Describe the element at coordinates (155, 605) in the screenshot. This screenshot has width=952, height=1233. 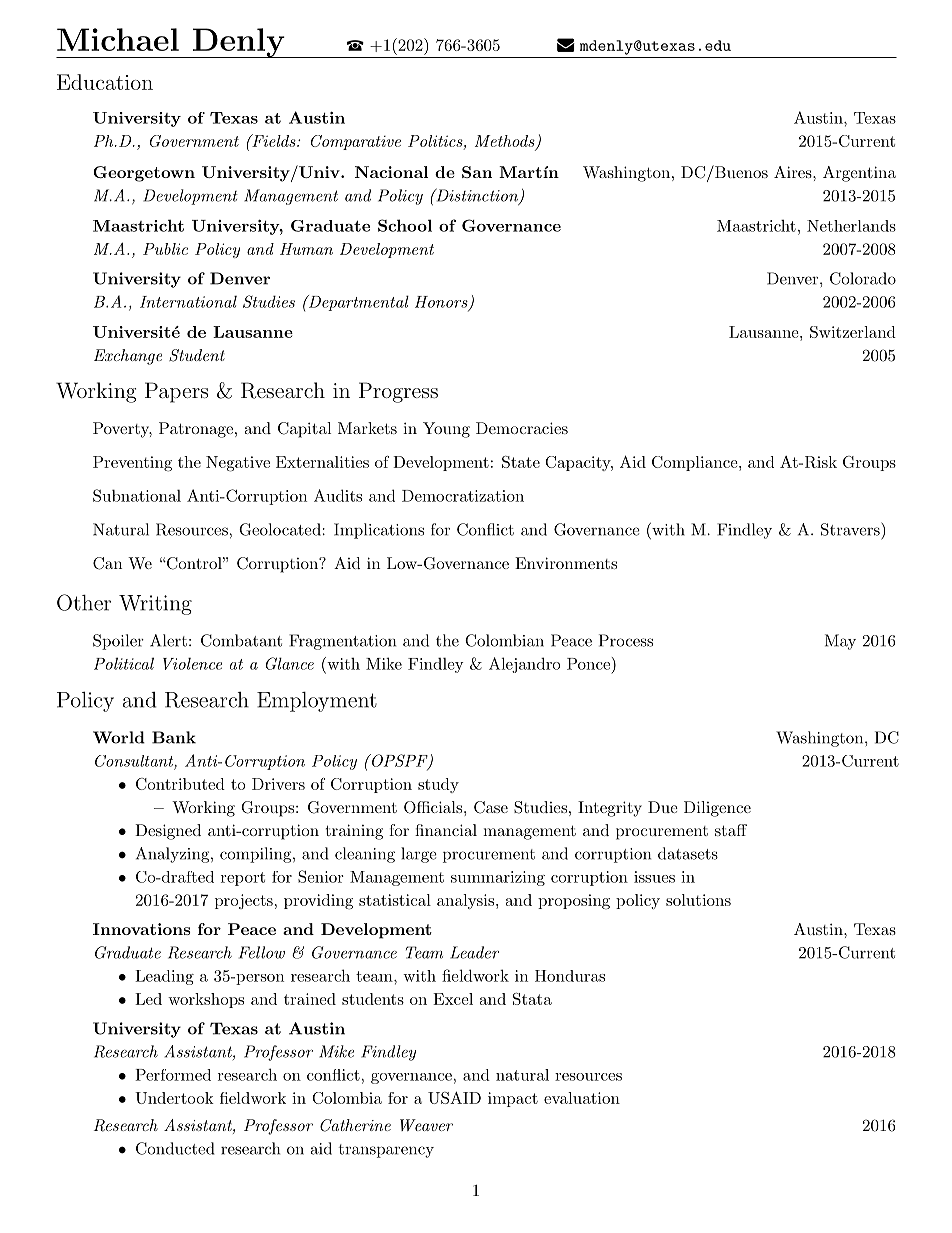
I see `Writing` at that location.
